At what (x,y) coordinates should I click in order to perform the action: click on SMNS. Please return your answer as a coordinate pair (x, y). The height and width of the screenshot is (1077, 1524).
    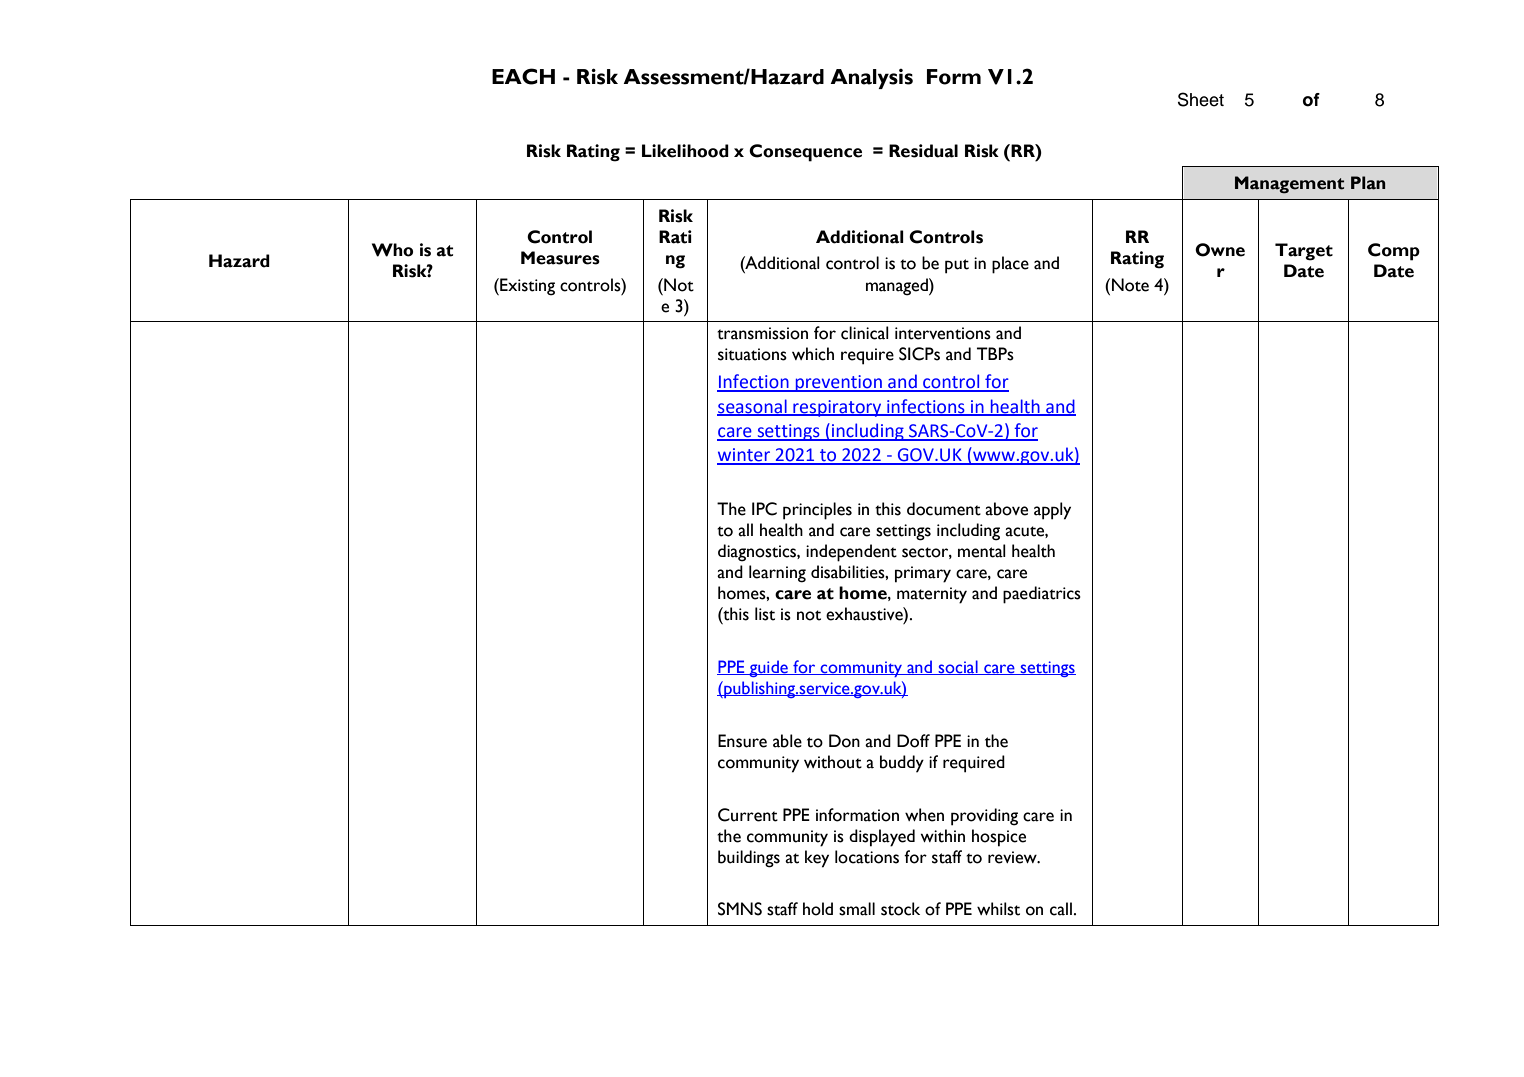
    Looking at the image, I should click on (740, 909).
